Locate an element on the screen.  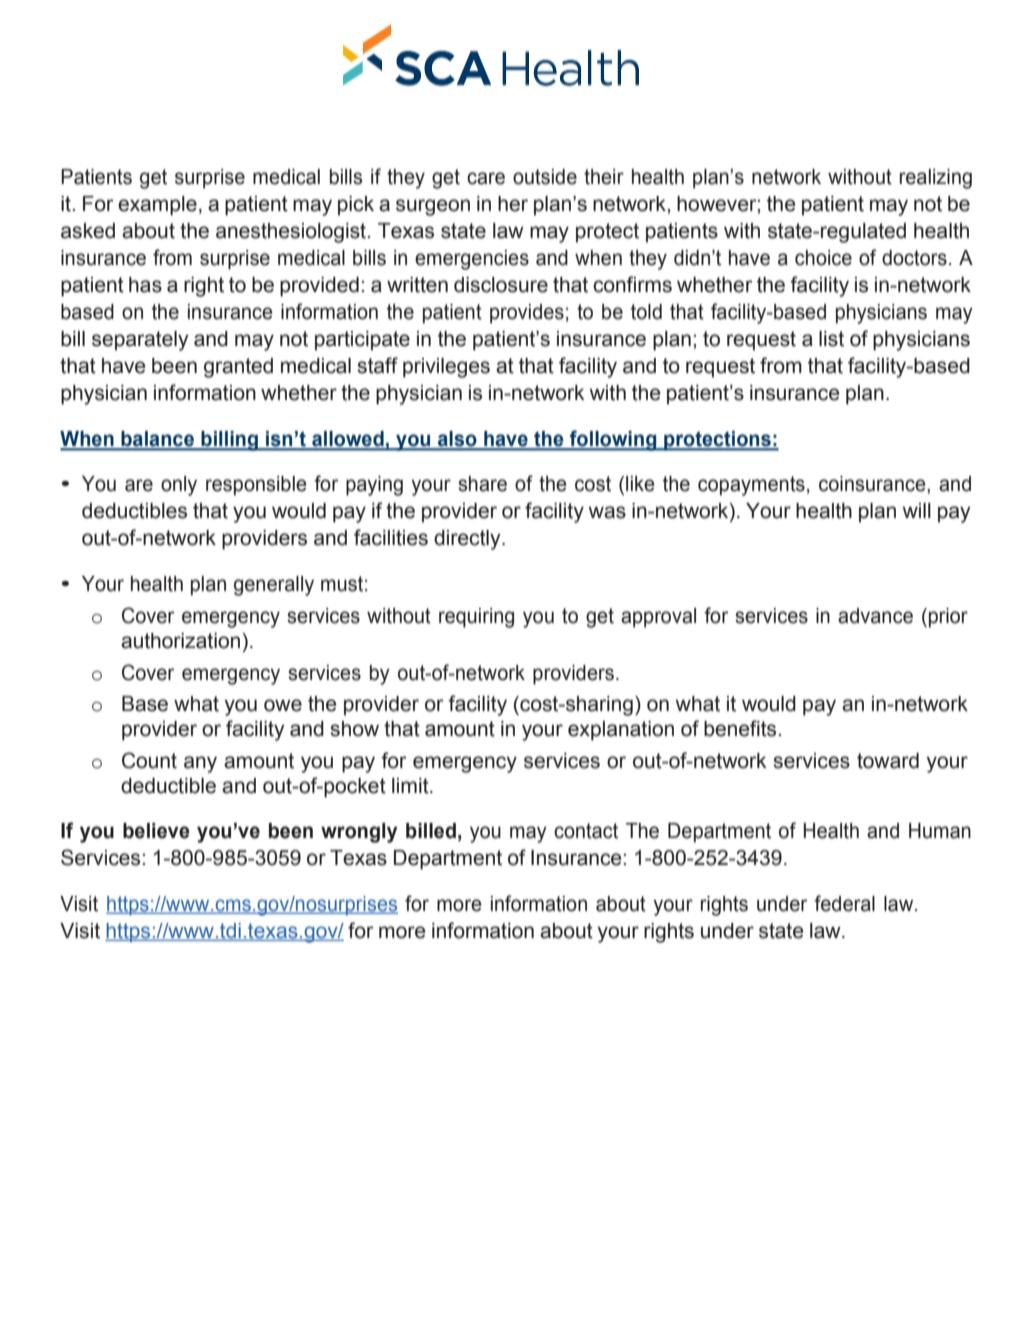
will is located at coordinates (917, 510).
